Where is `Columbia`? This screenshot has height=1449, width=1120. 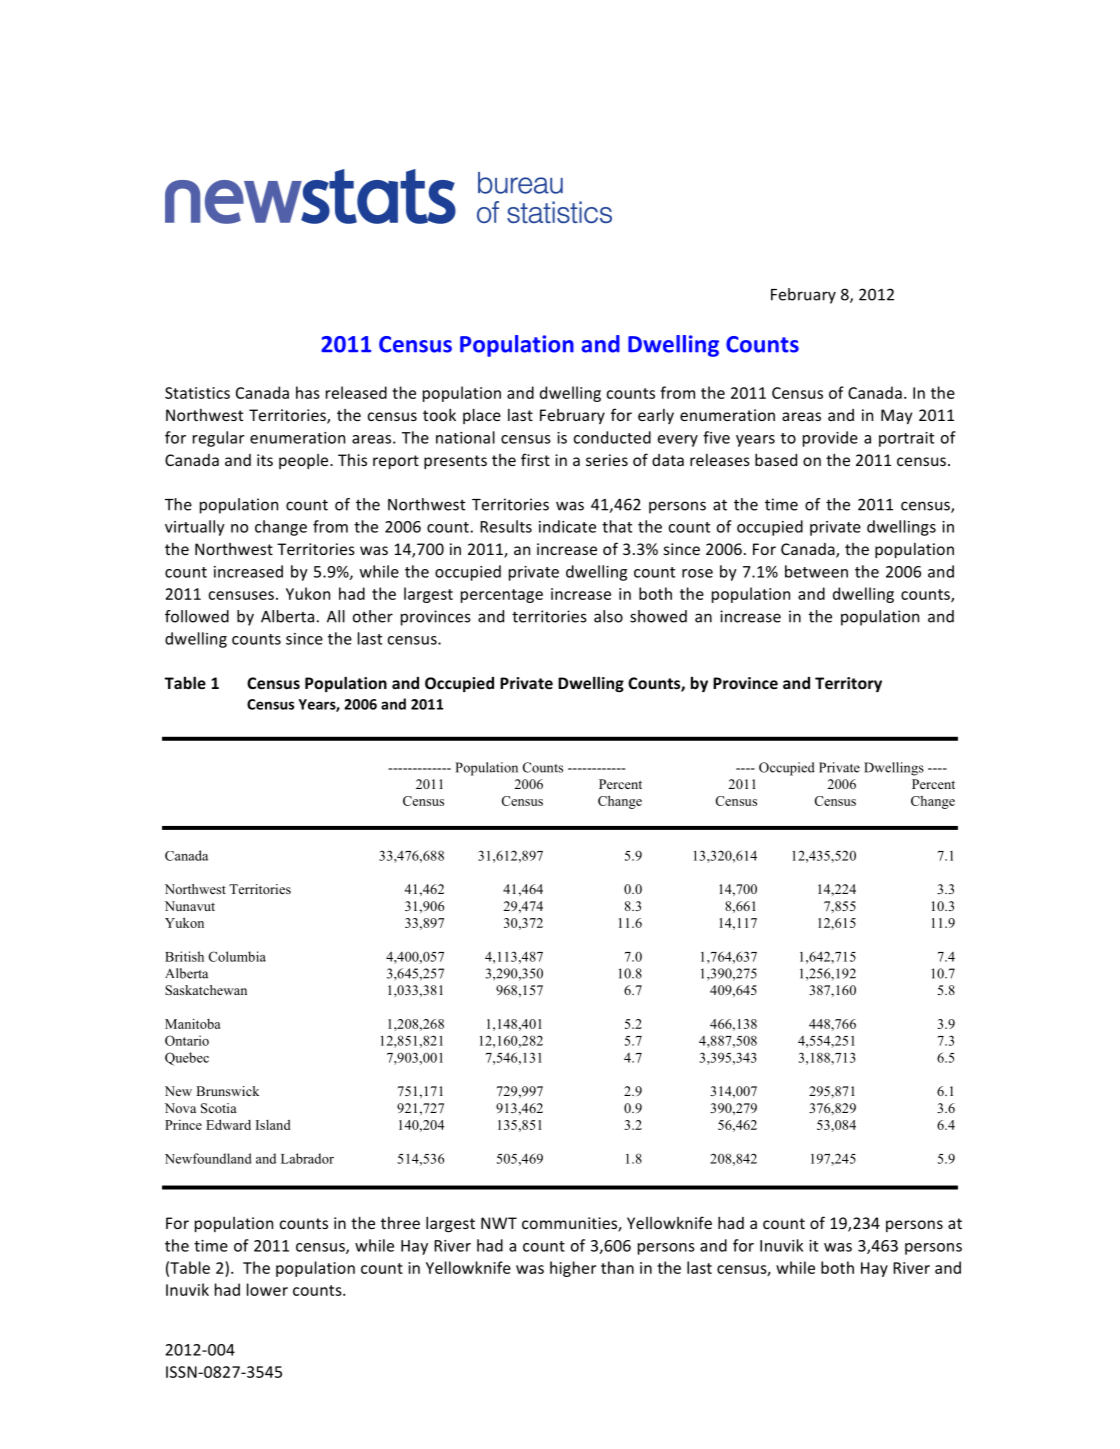
Columbia is located at coordinates (237, 956).
